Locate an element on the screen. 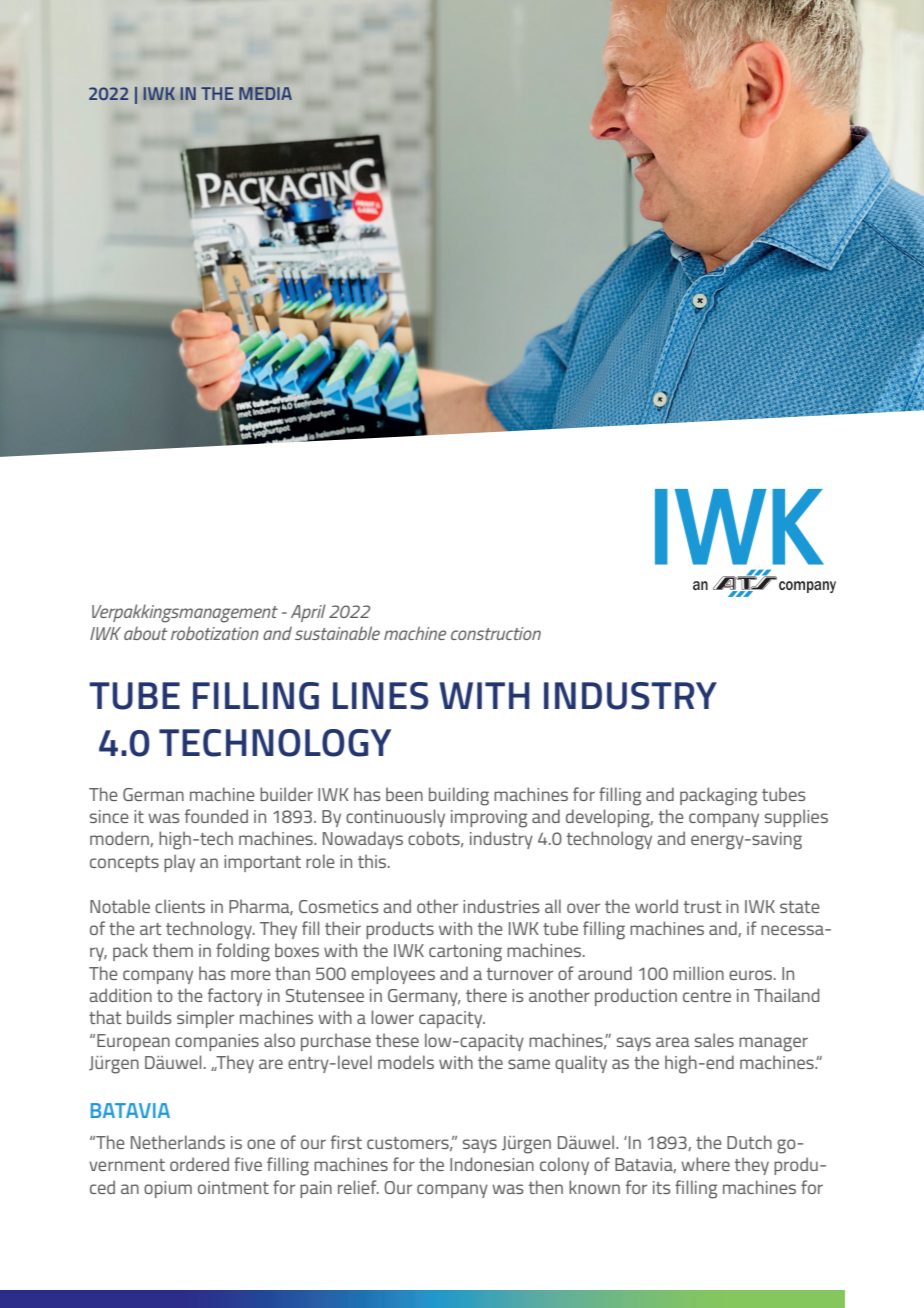 This screenshot has height=1308, width=924. MEDIA is located at coordinates (265, 93).
